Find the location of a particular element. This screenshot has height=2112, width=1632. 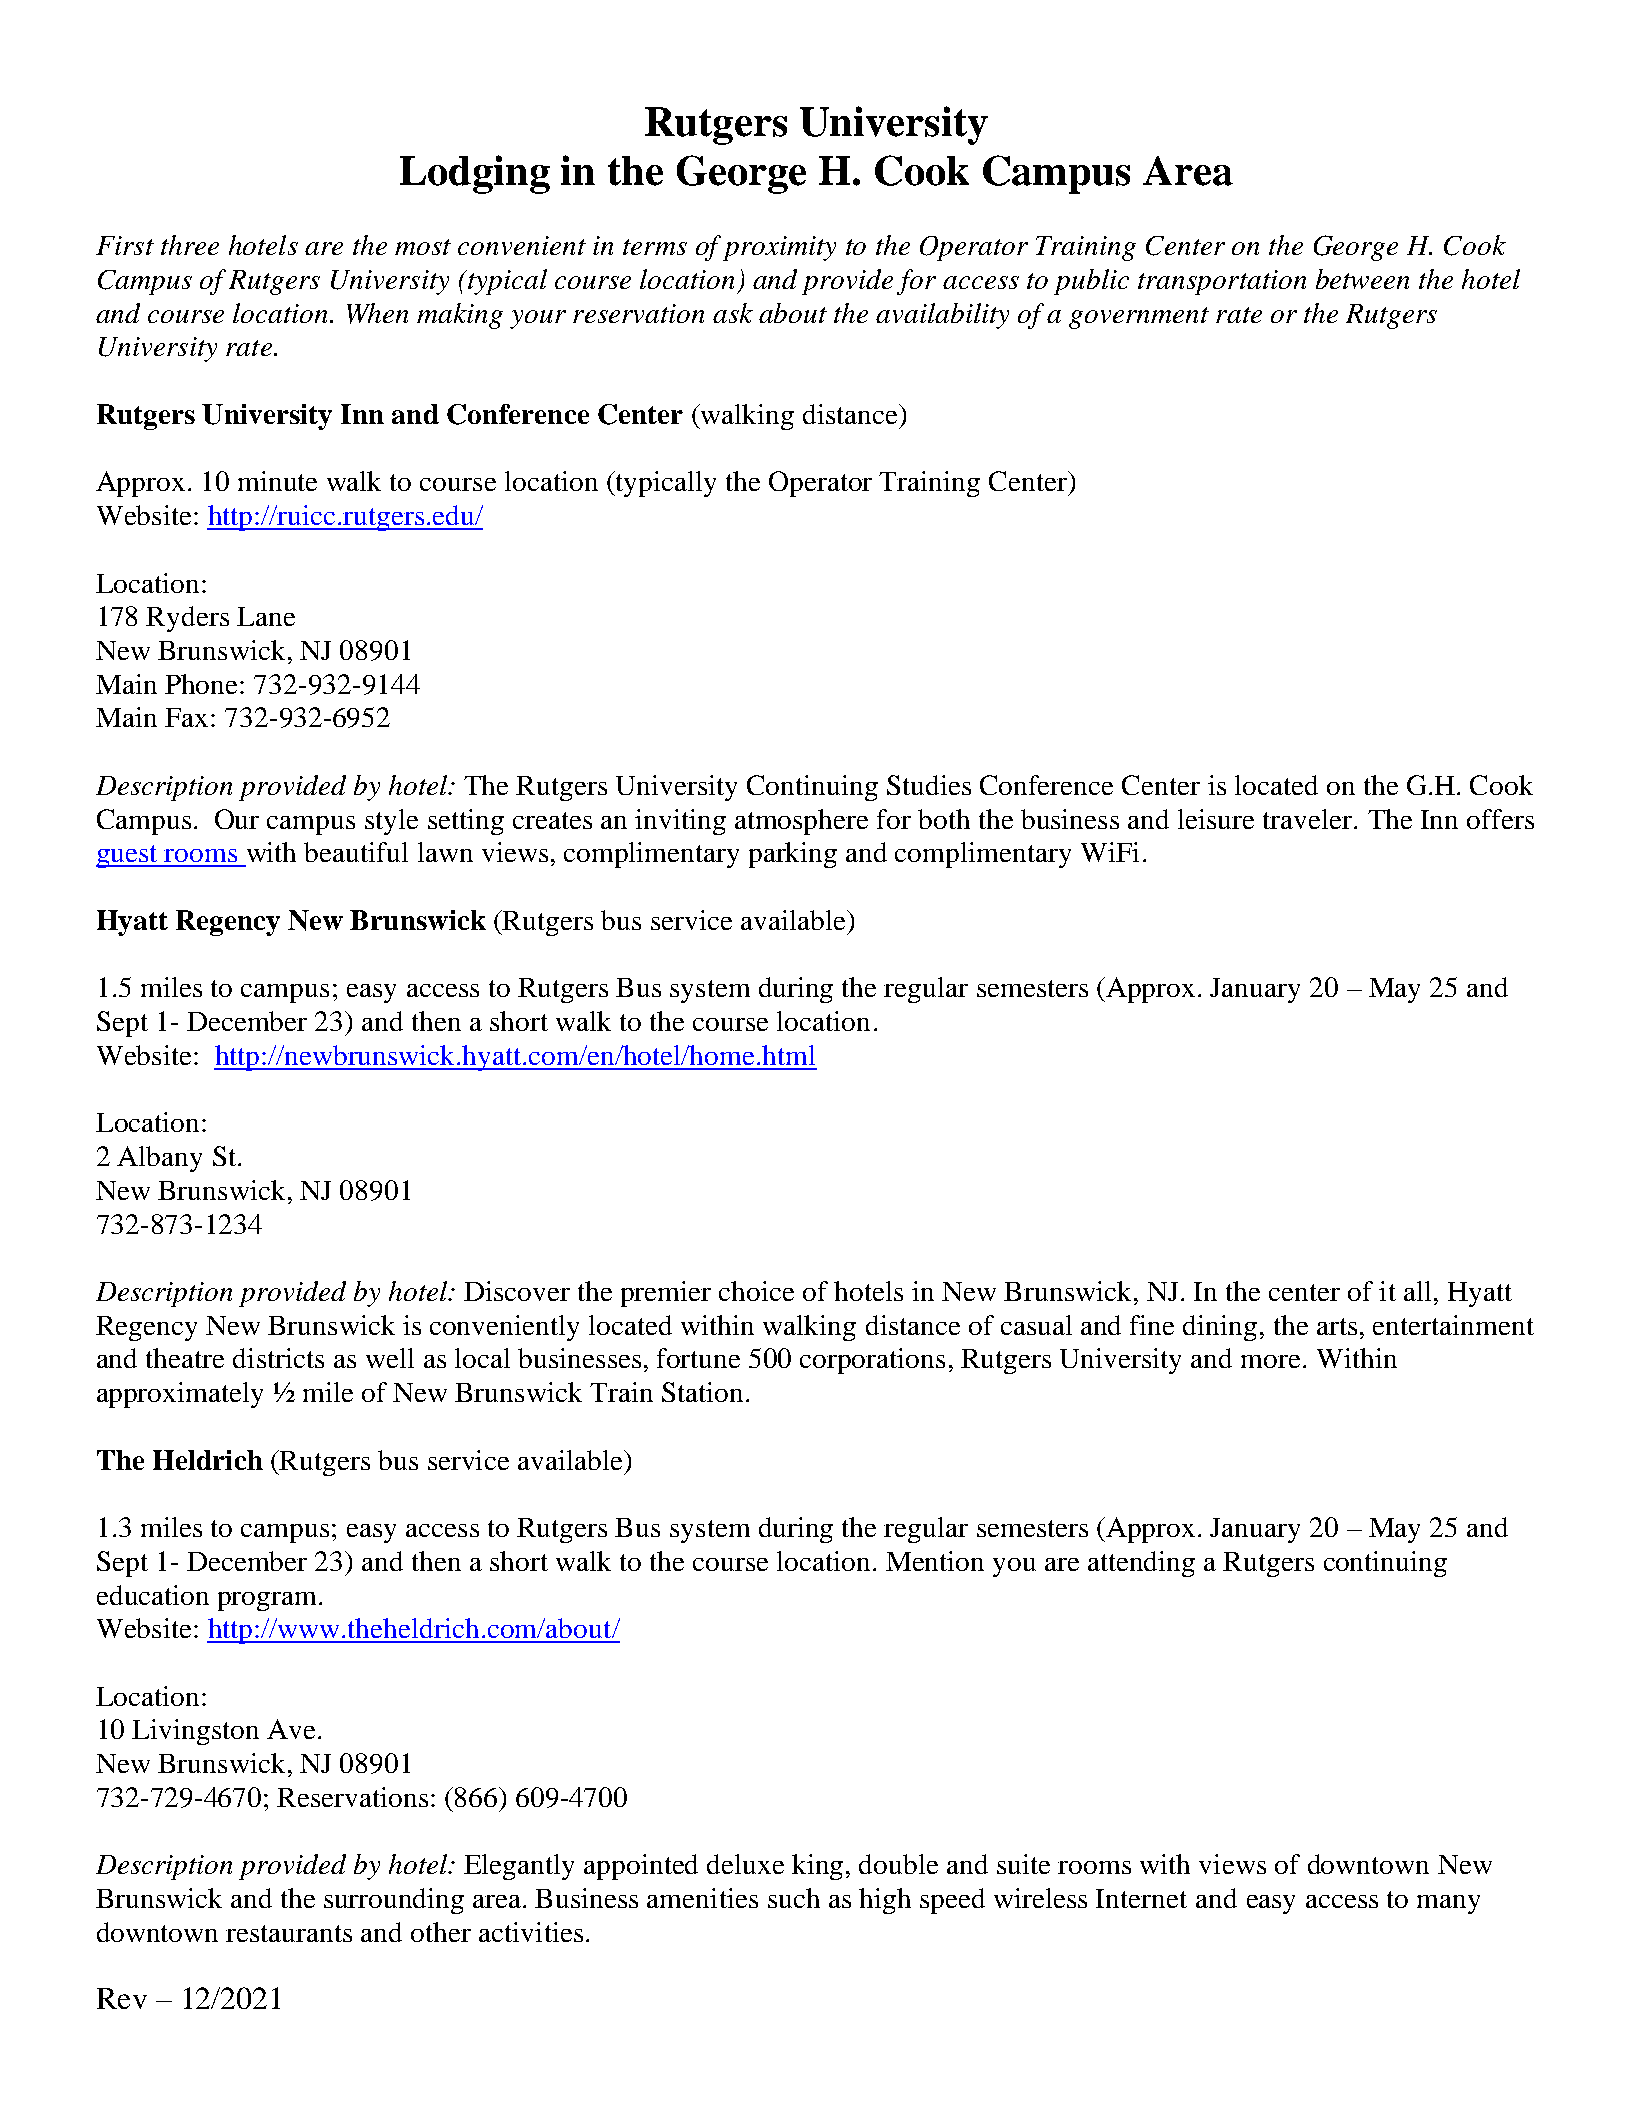

beautiful is located at coordinates (356, 852).
